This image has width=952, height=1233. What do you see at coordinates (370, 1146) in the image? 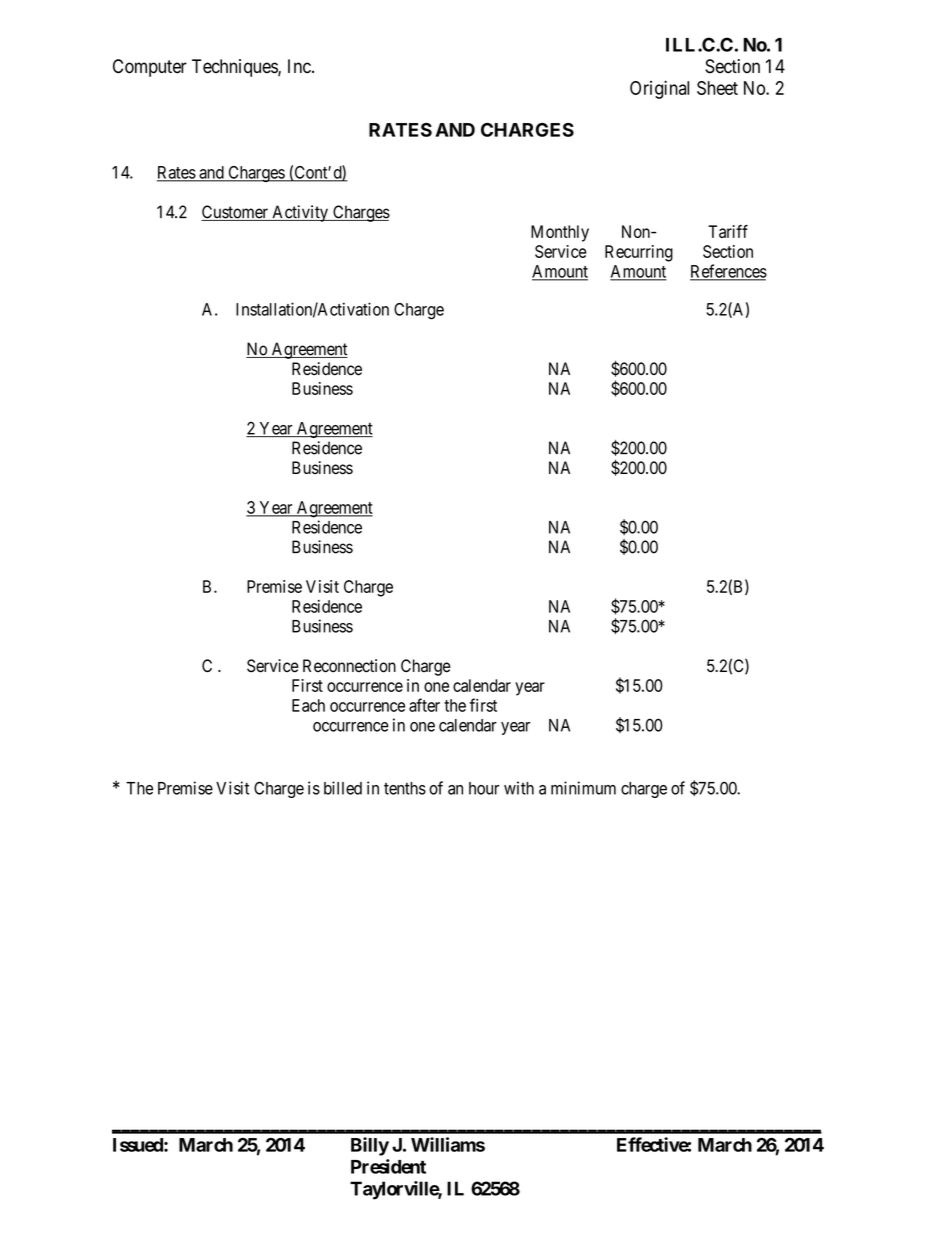
I see `Billy` at bounding box center [370, 1146].
